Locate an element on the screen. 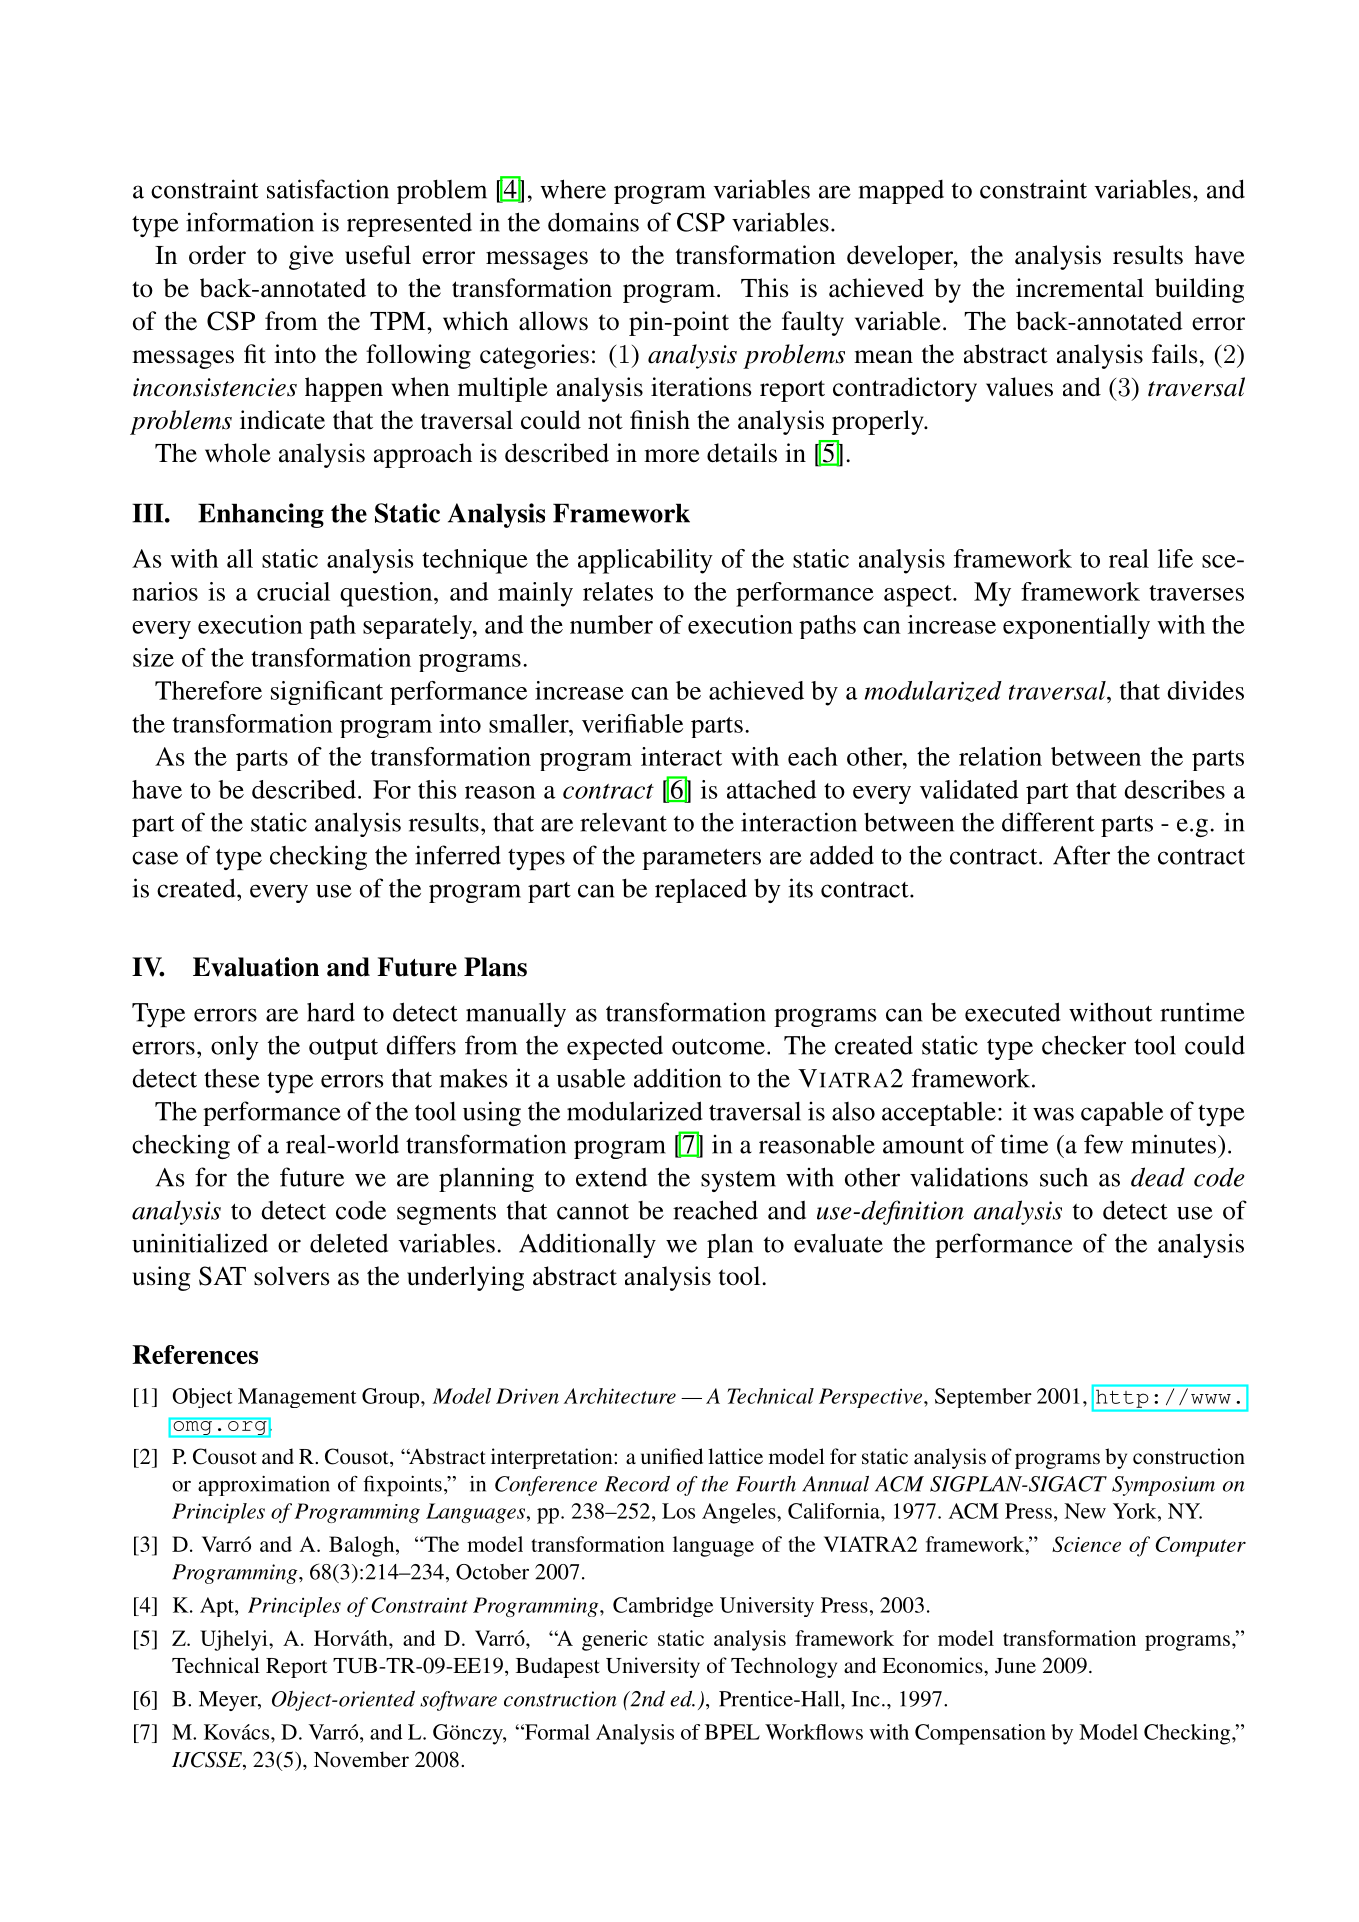 This screenshot has width=1359, height=1922. domains is located at coordinates (593, 222).
